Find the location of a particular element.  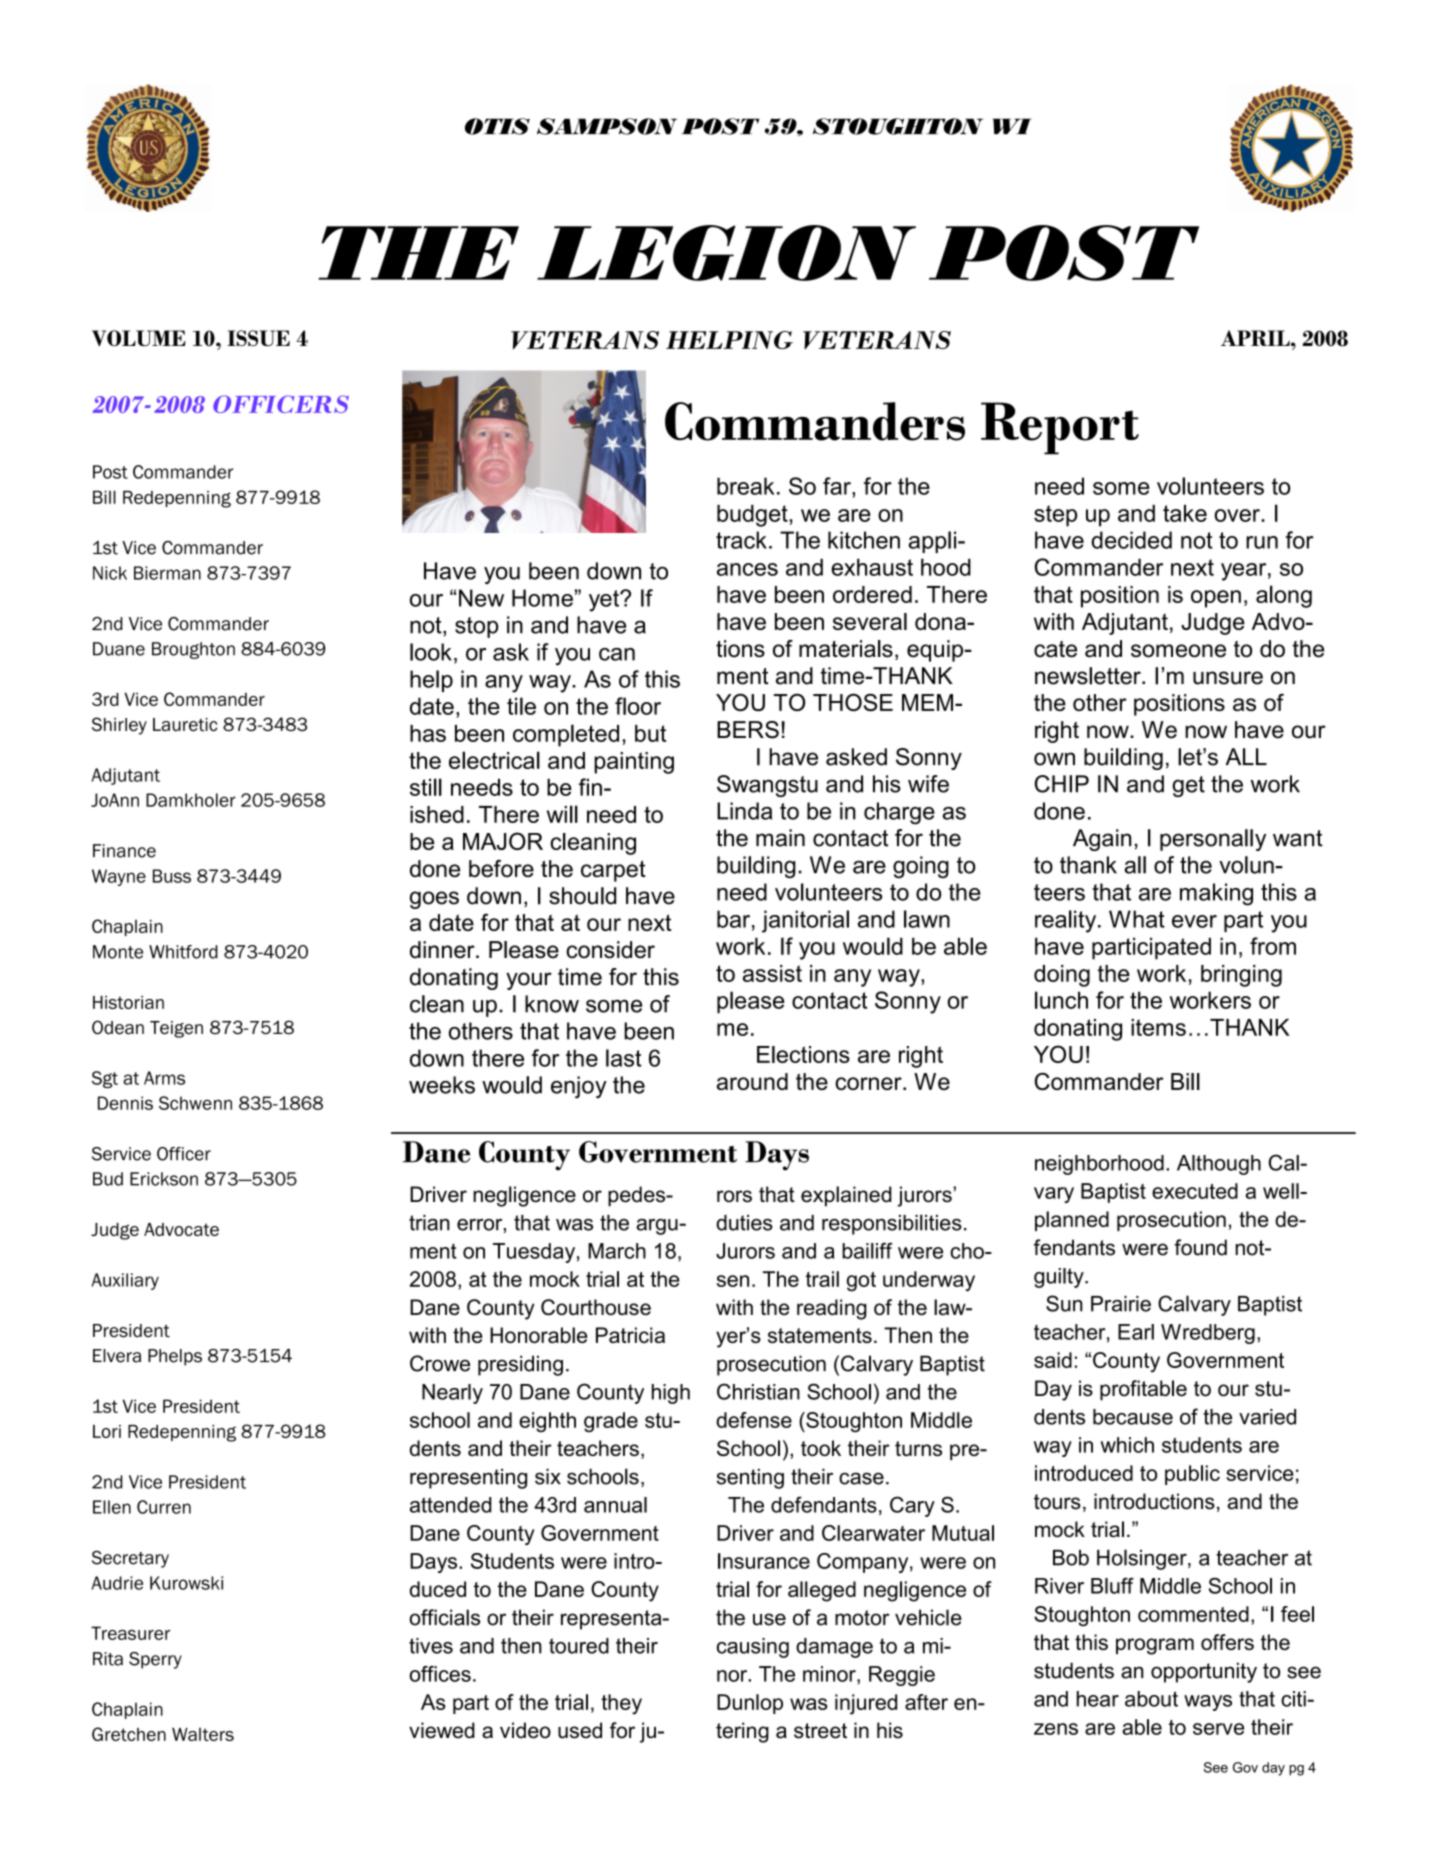

APRIL is located at coordinates (1256, 338).
